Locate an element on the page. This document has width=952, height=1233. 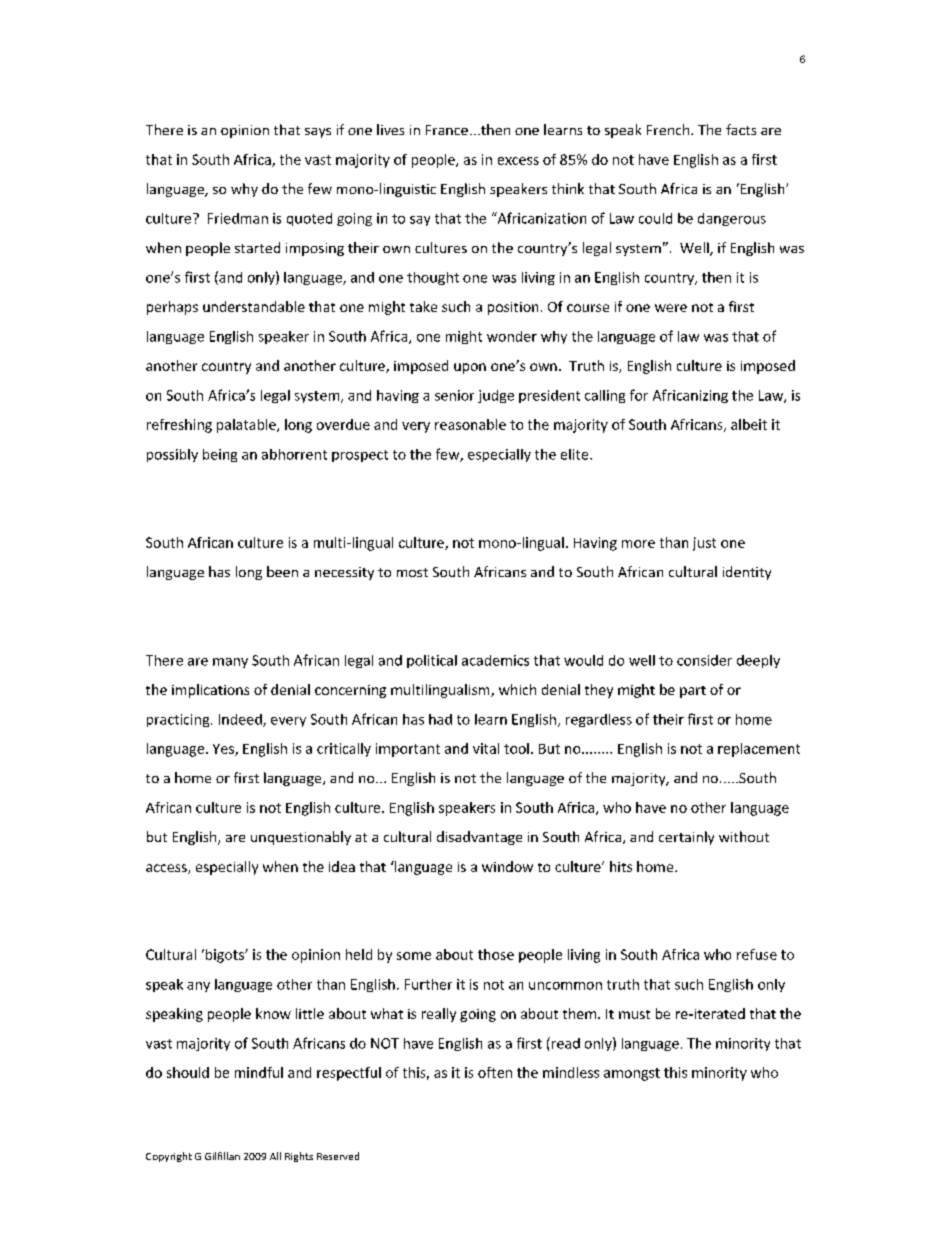
amongst is located at coordinates (632, 1074).
